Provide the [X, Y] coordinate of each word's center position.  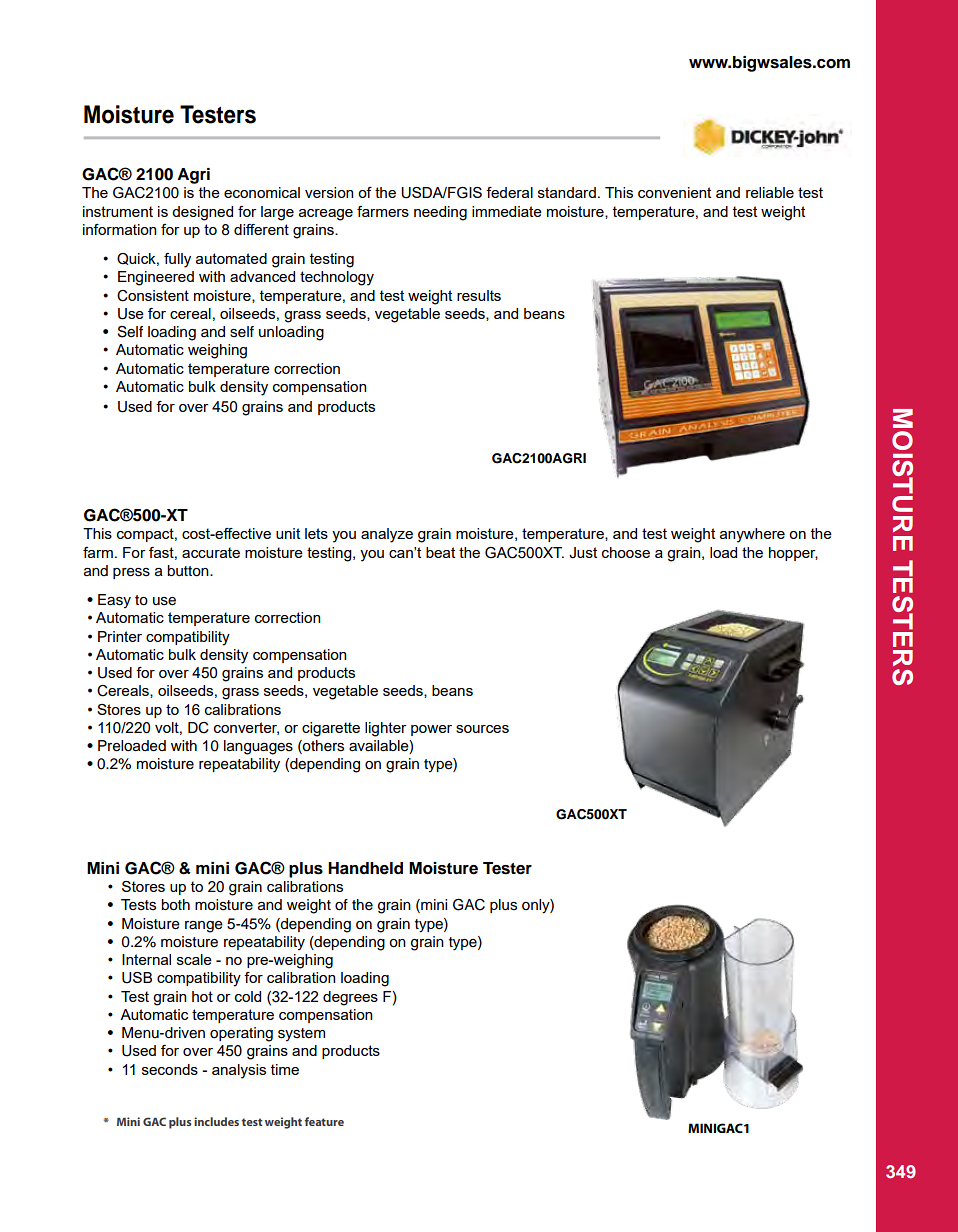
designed [202, 213]
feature [324, 1121]
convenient [674, 192]
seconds [170, 1069]
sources [482, 729]
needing [440, 213]
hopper [793, 554]
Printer [120, 636]
